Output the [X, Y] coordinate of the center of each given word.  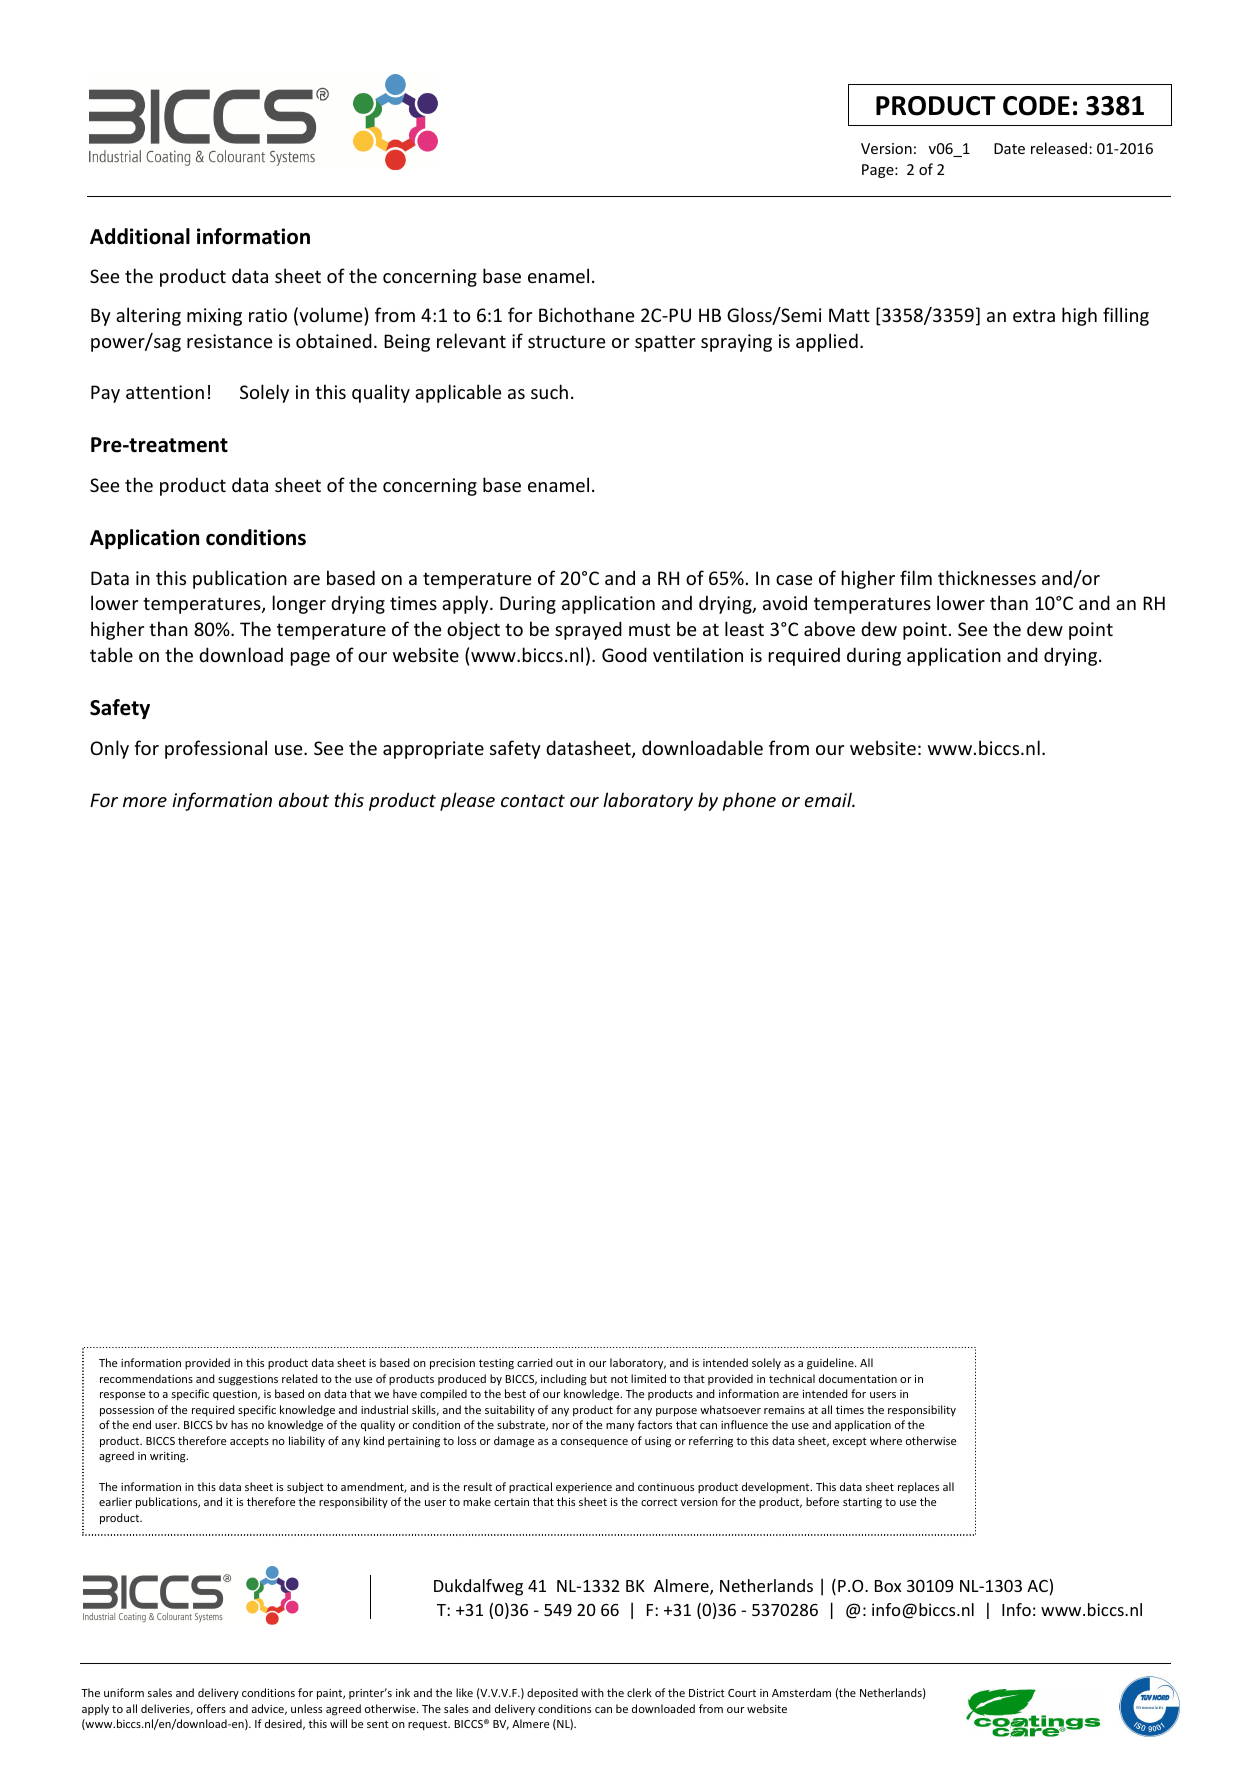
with [592, 1692]
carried [535, 1362]
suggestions [248, 1380]
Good [624, 654]
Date [1009, 148]
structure [566, 341]
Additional [140, 236]
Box [888, 1586]
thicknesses [987, 577]
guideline [831, 1364]
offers [211, 1708]
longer [299, 604]
